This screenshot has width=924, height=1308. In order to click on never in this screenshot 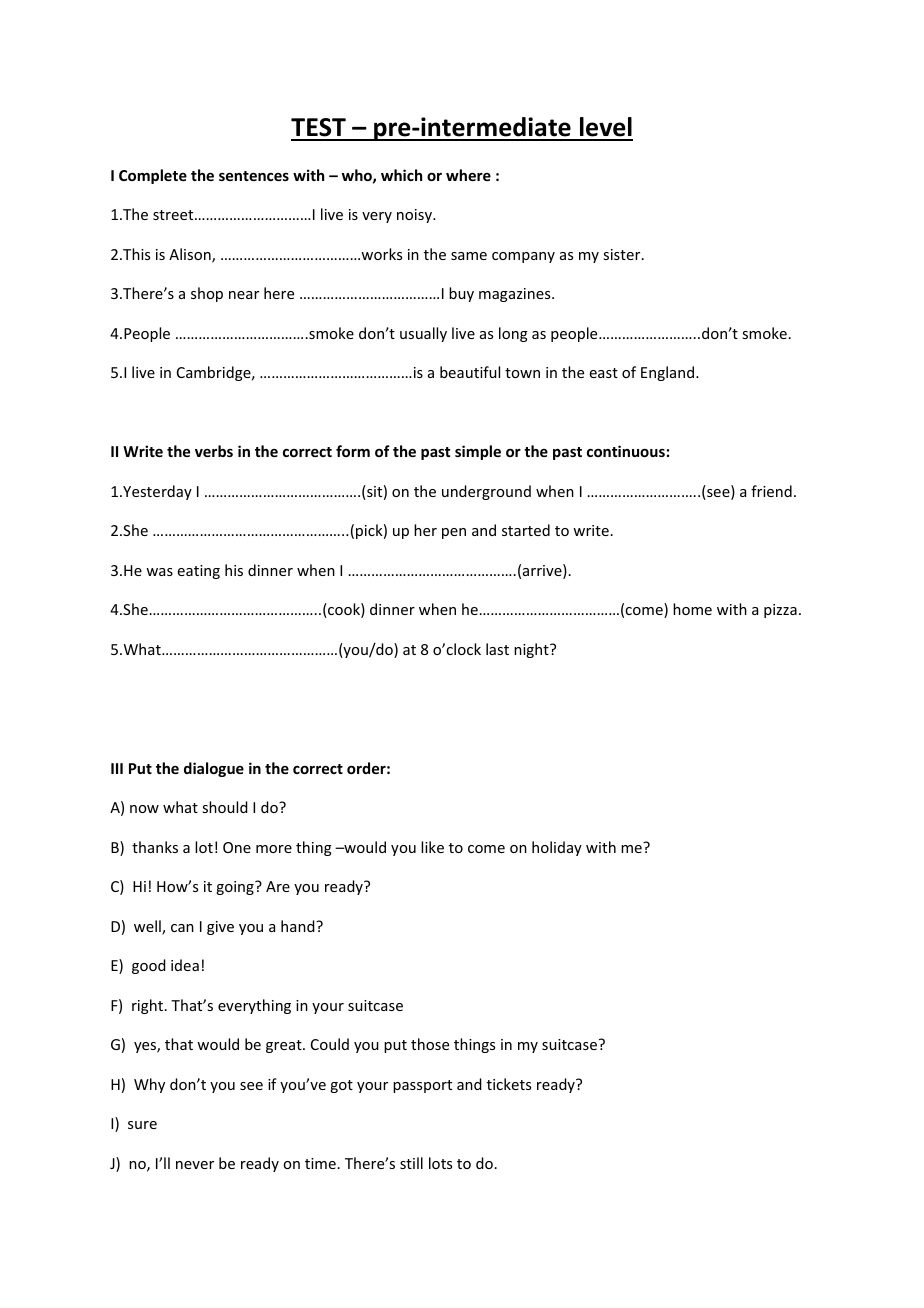, I will do `click(195, 1165)`.
